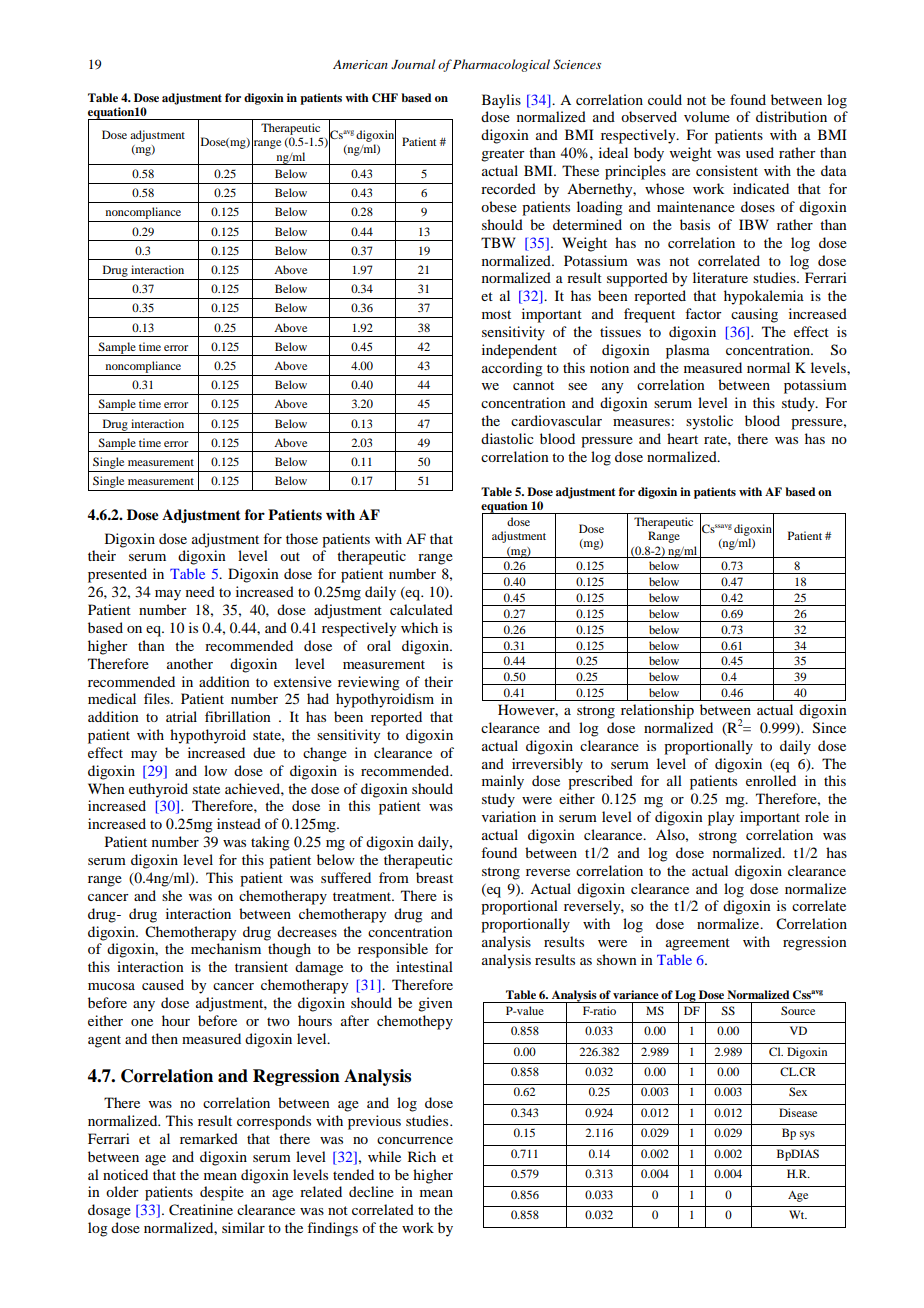 The height and width of the screenshot is (1308, 924). Describe the element at coordinates (501, 65) in the screenshot. I see `Pharmacological` at that location.
